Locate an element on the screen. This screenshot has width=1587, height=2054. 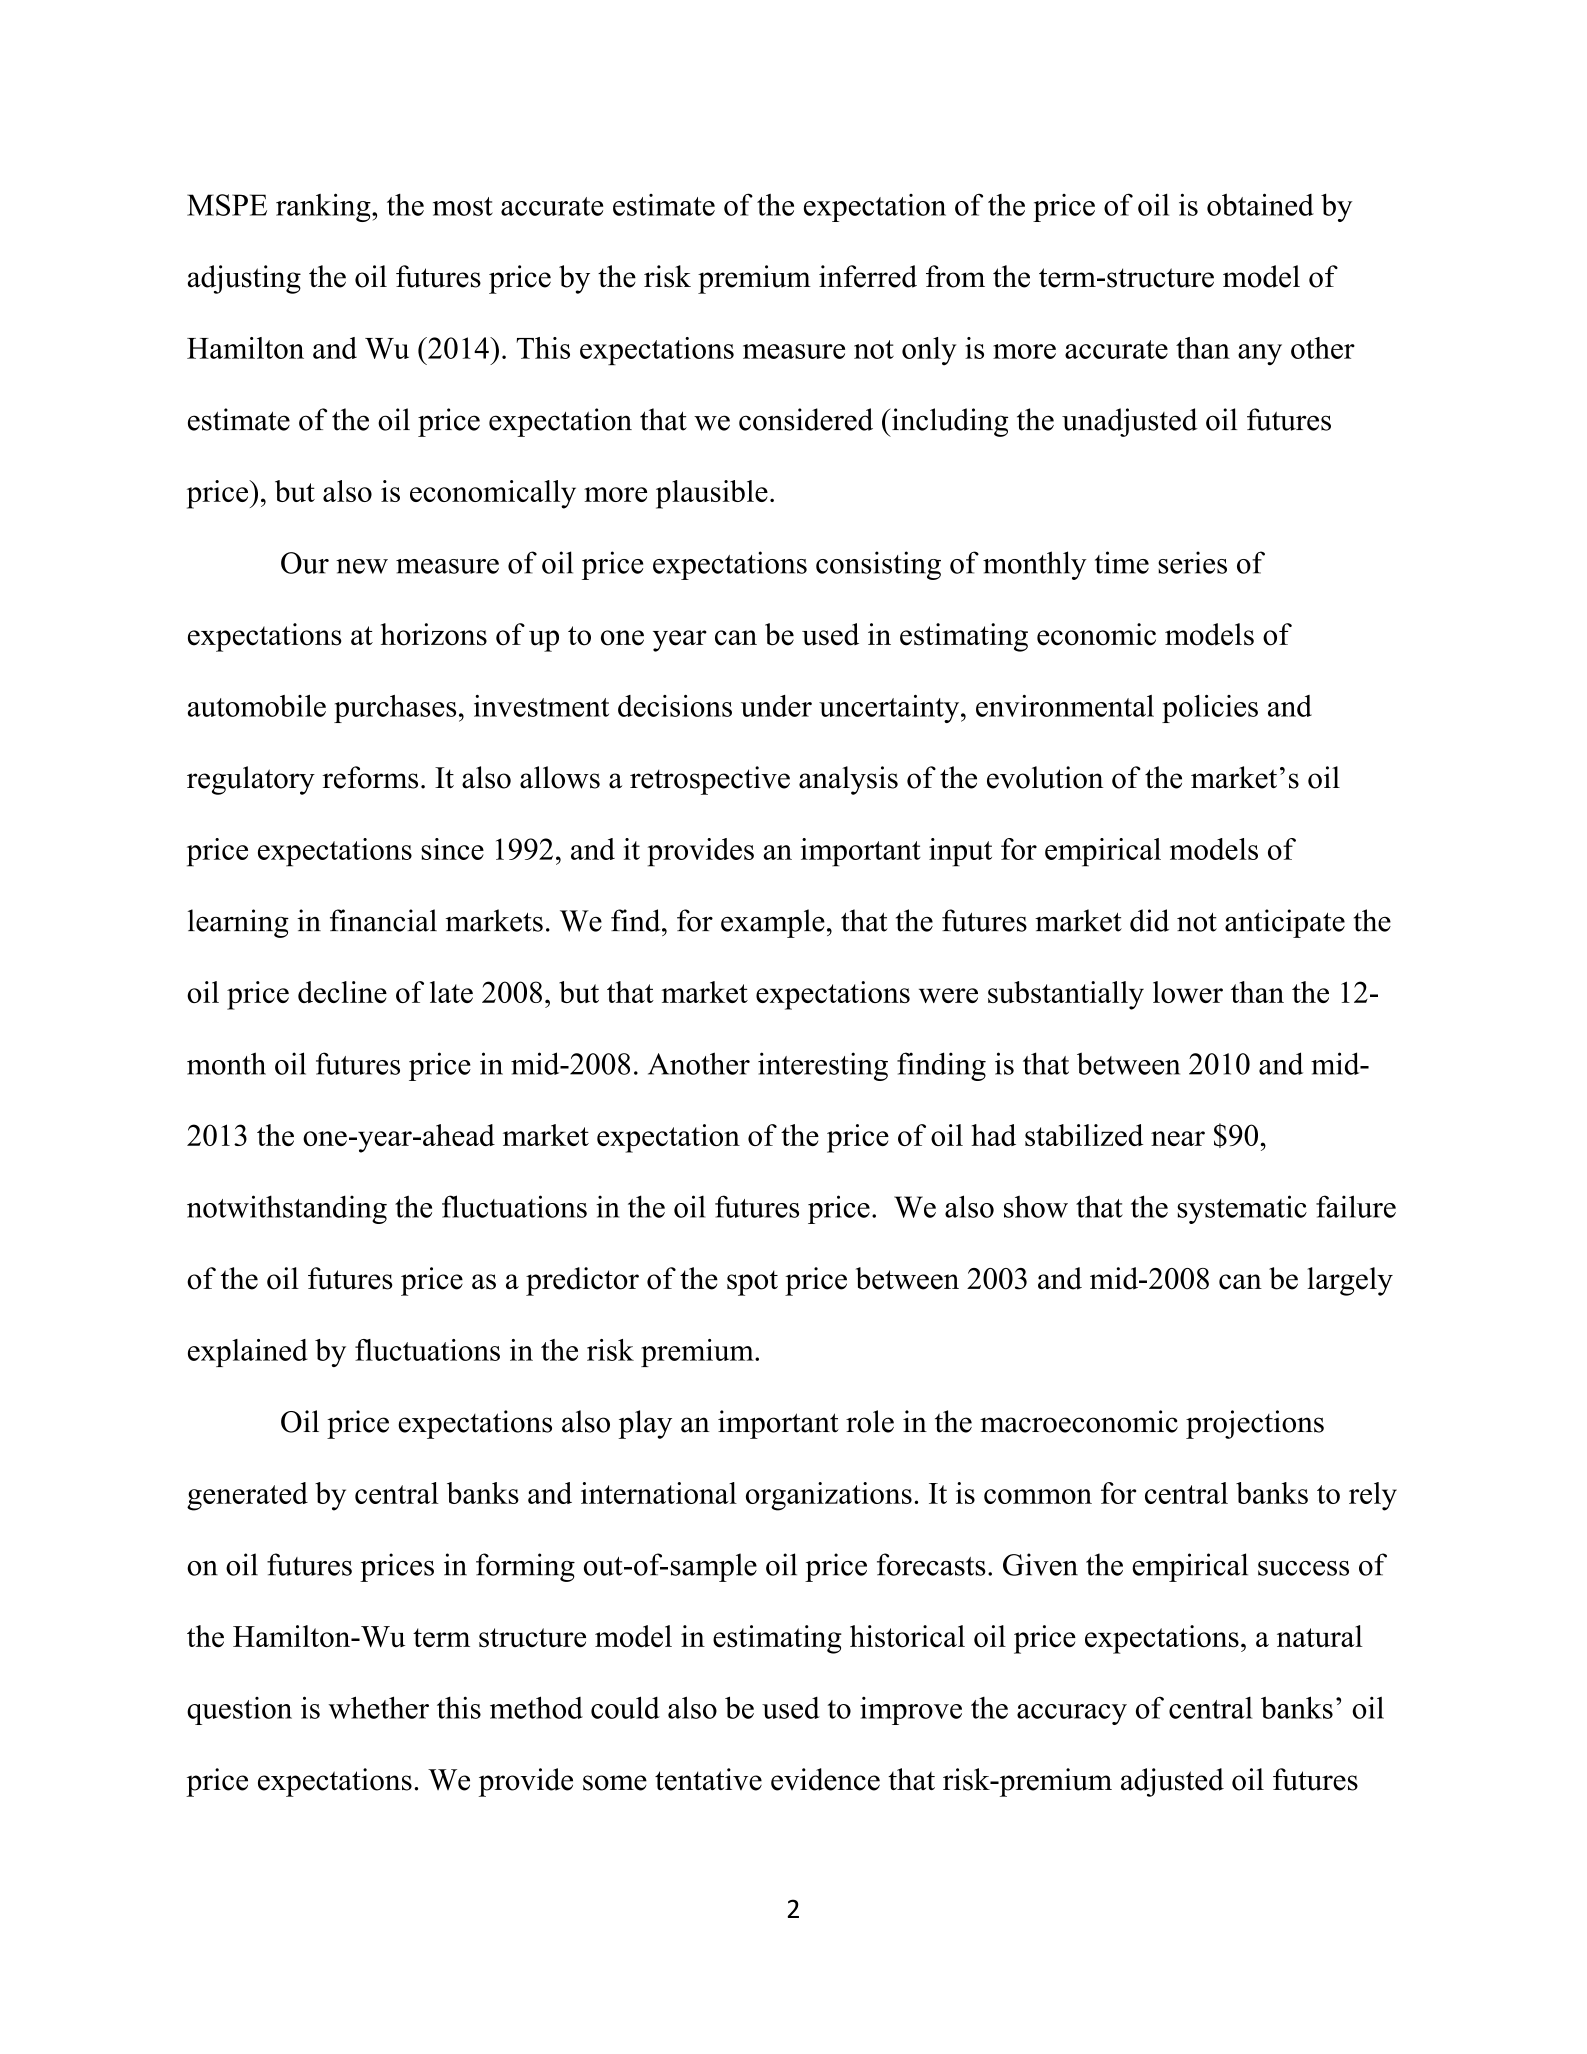
whether is located at coordinates (379, 1707).
